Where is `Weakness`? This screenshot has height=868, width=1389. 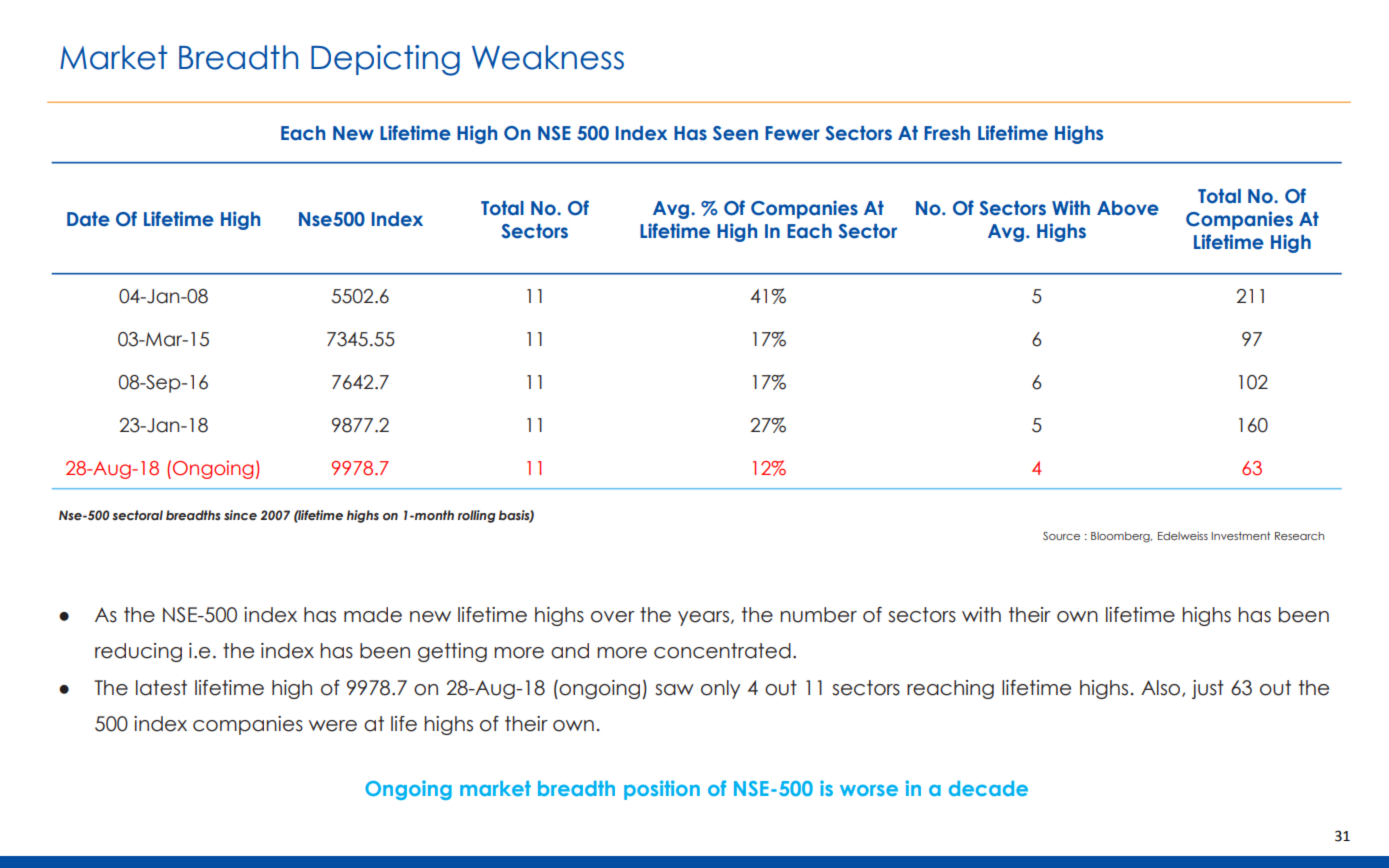 Weakness is located at coordinates (548, 57).
